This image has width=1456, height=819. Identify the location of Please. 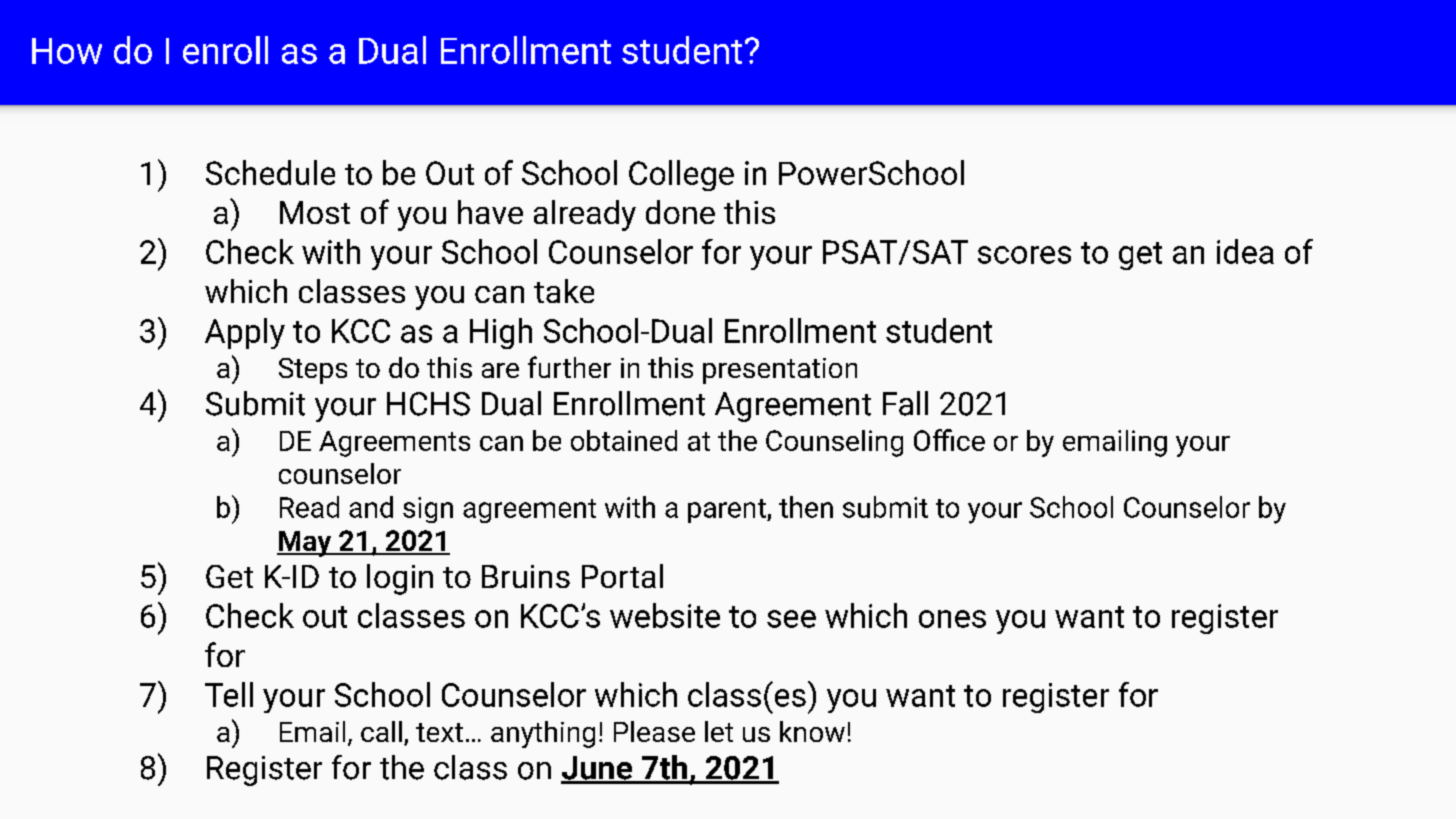
(654, 731).
